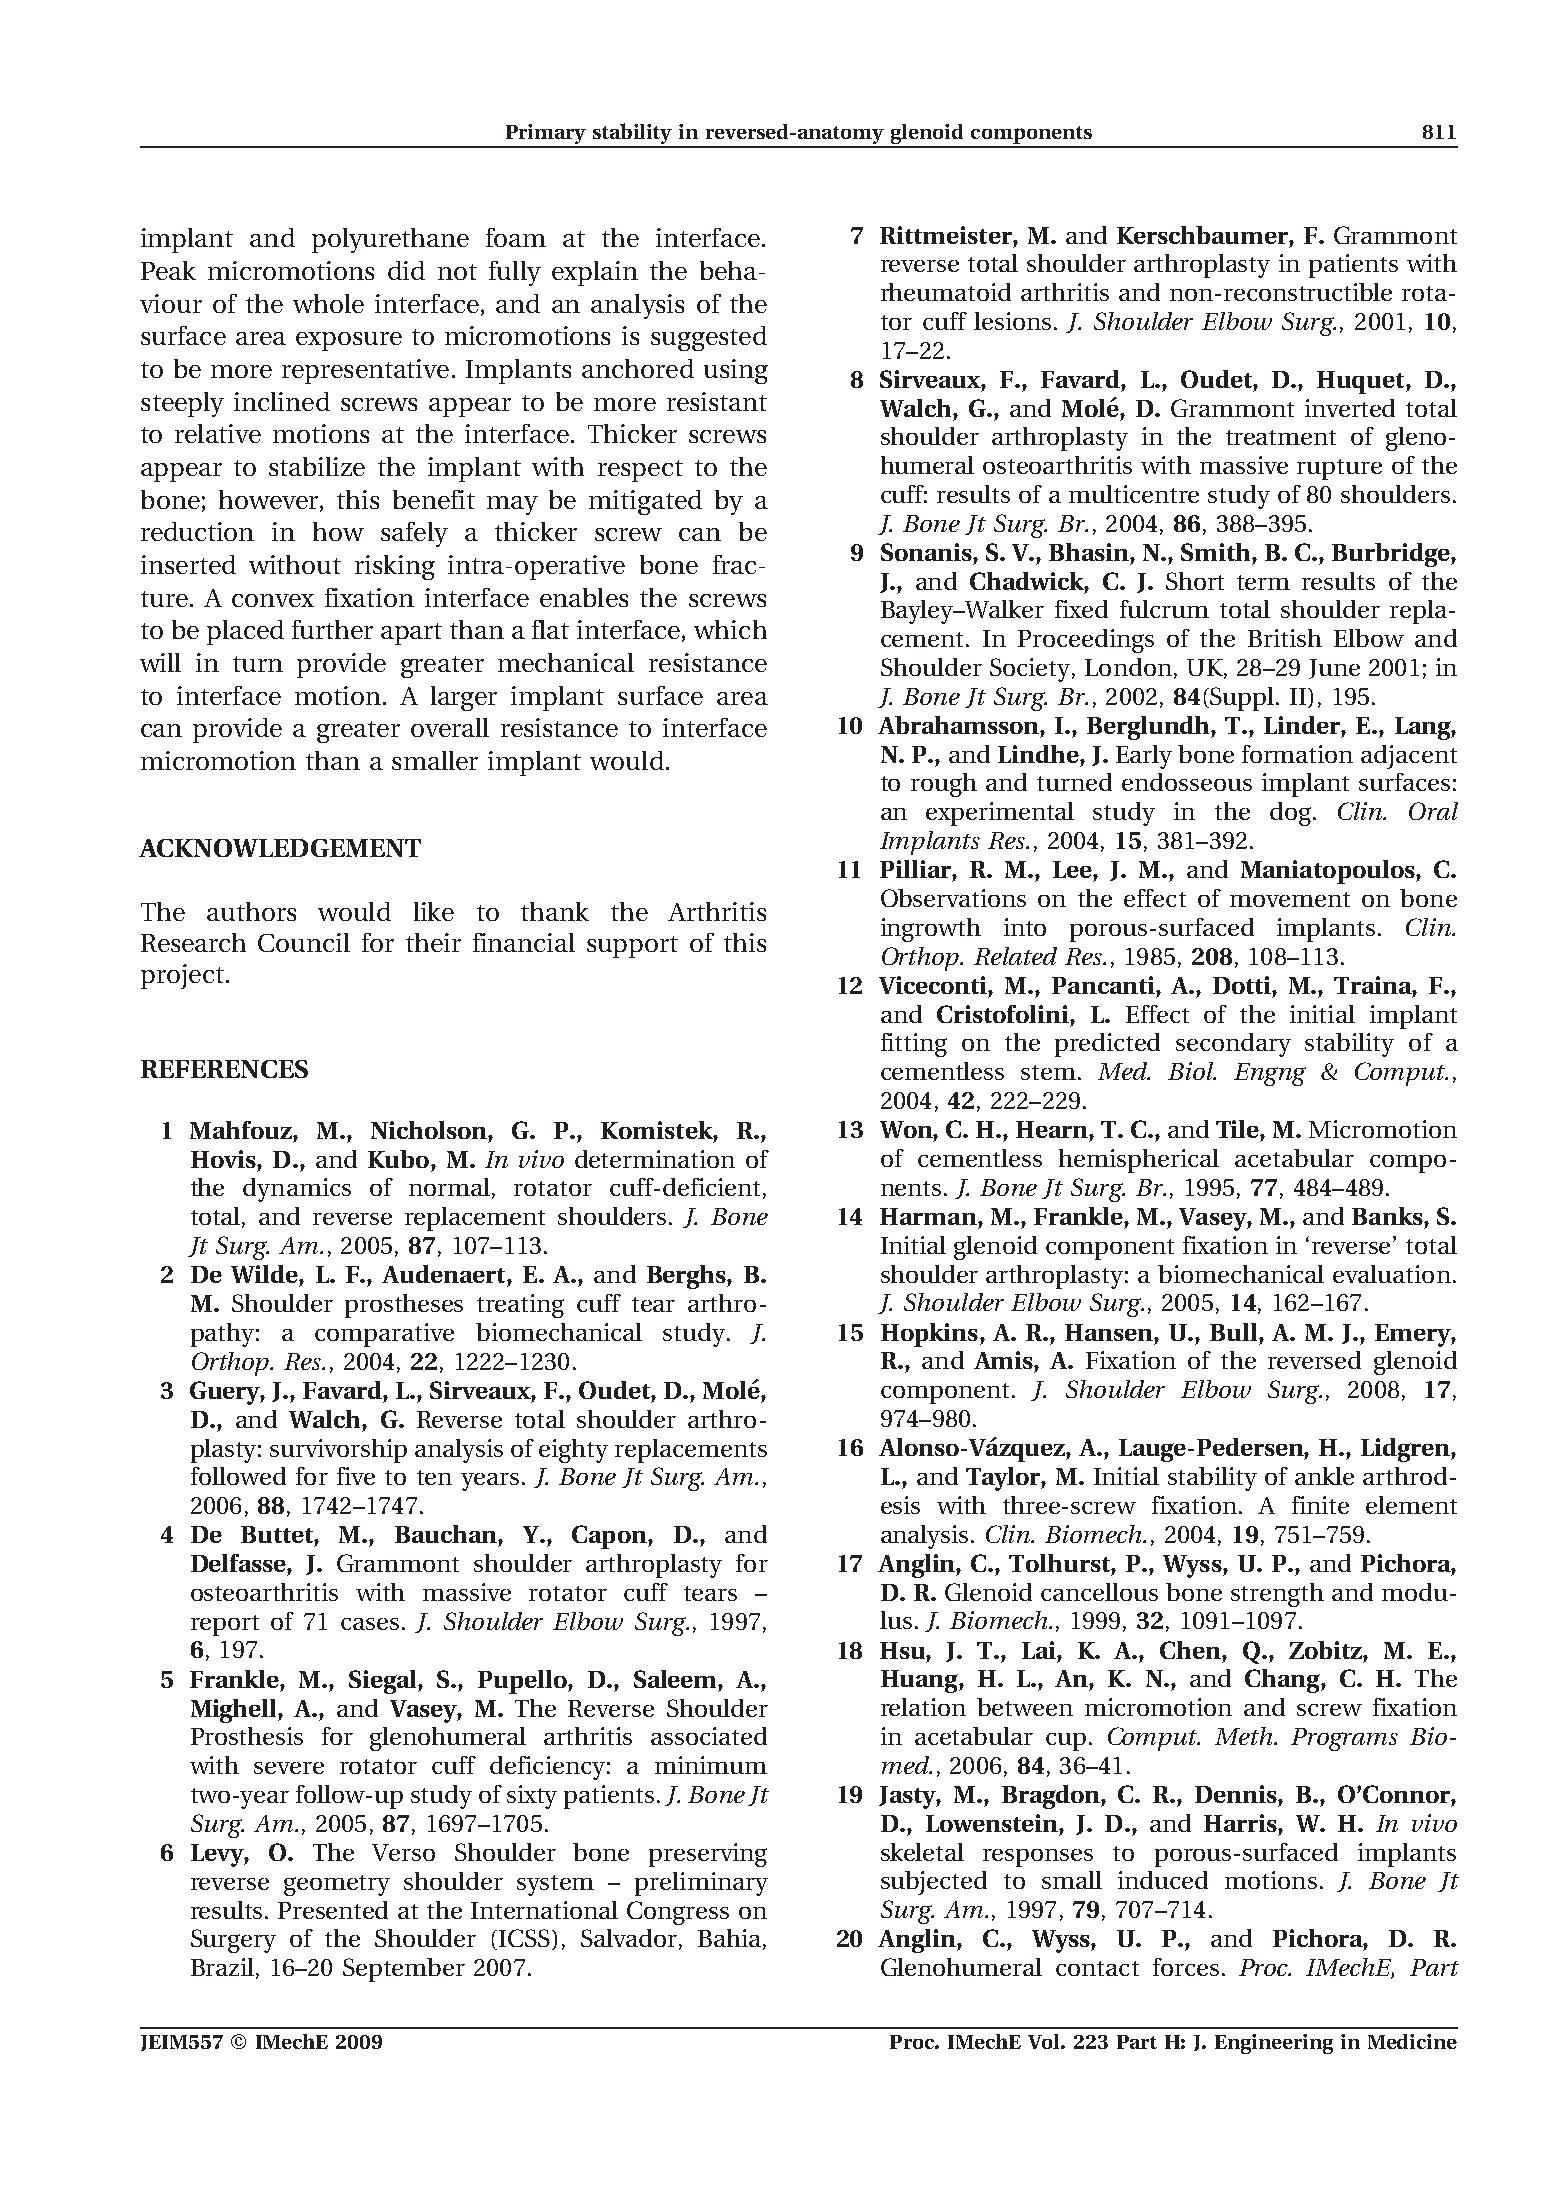 The height and width of the page is (2209, 1561). I want to click on Bahia, so click(729, 1938).
